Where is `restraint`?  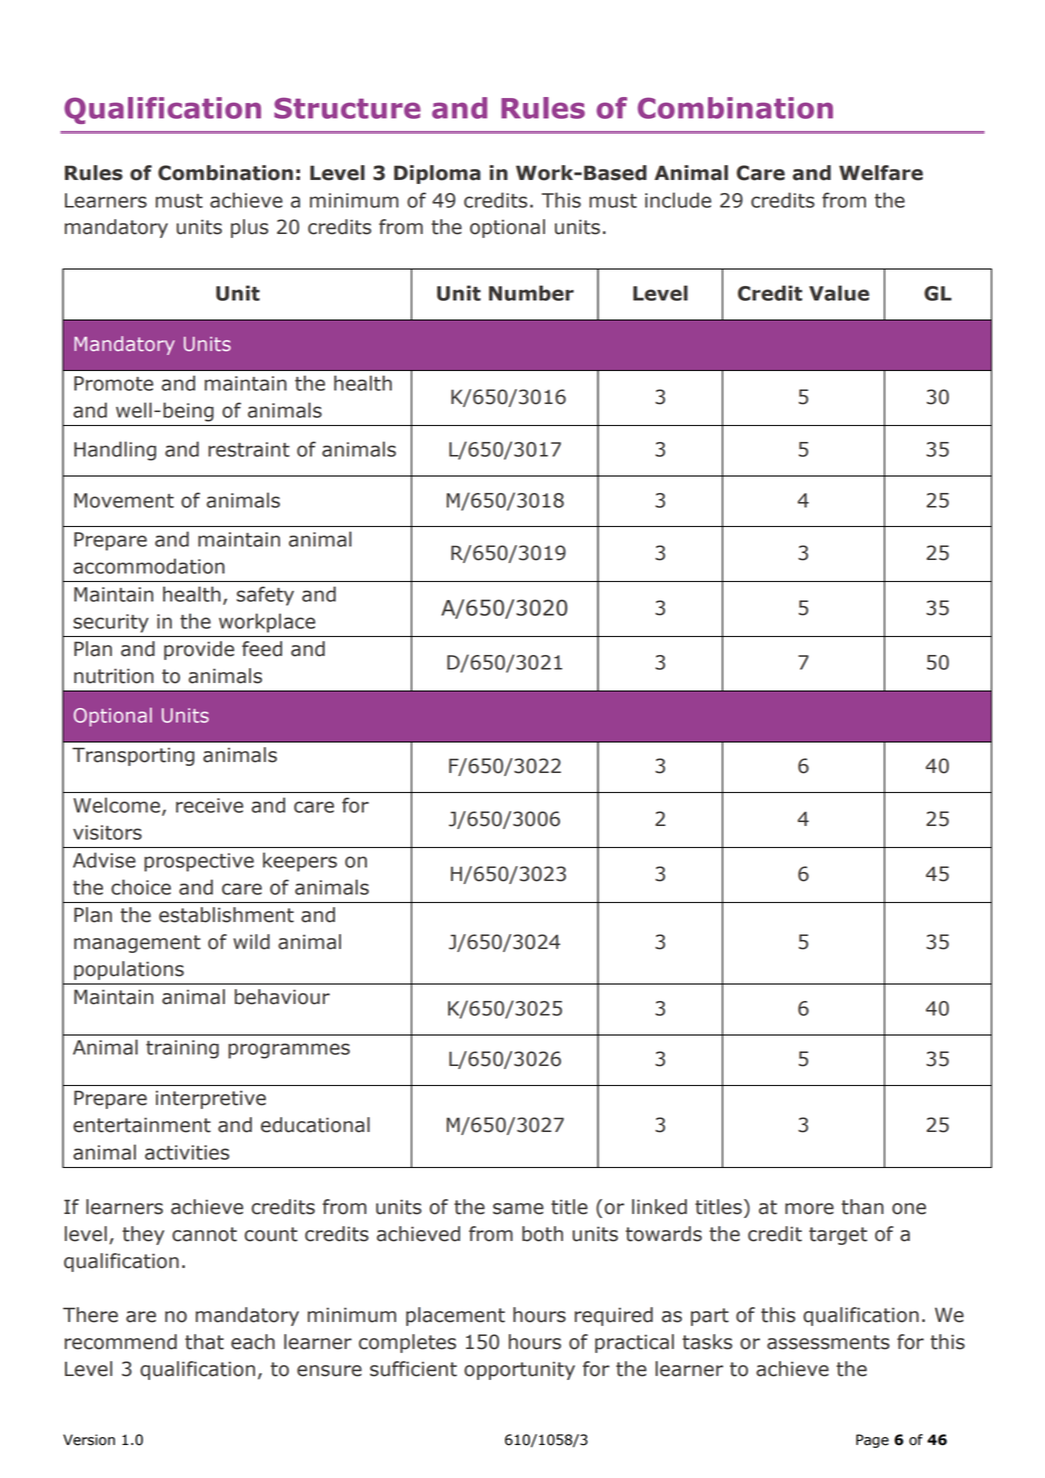
restraint is located at coordinates (249, 449).
